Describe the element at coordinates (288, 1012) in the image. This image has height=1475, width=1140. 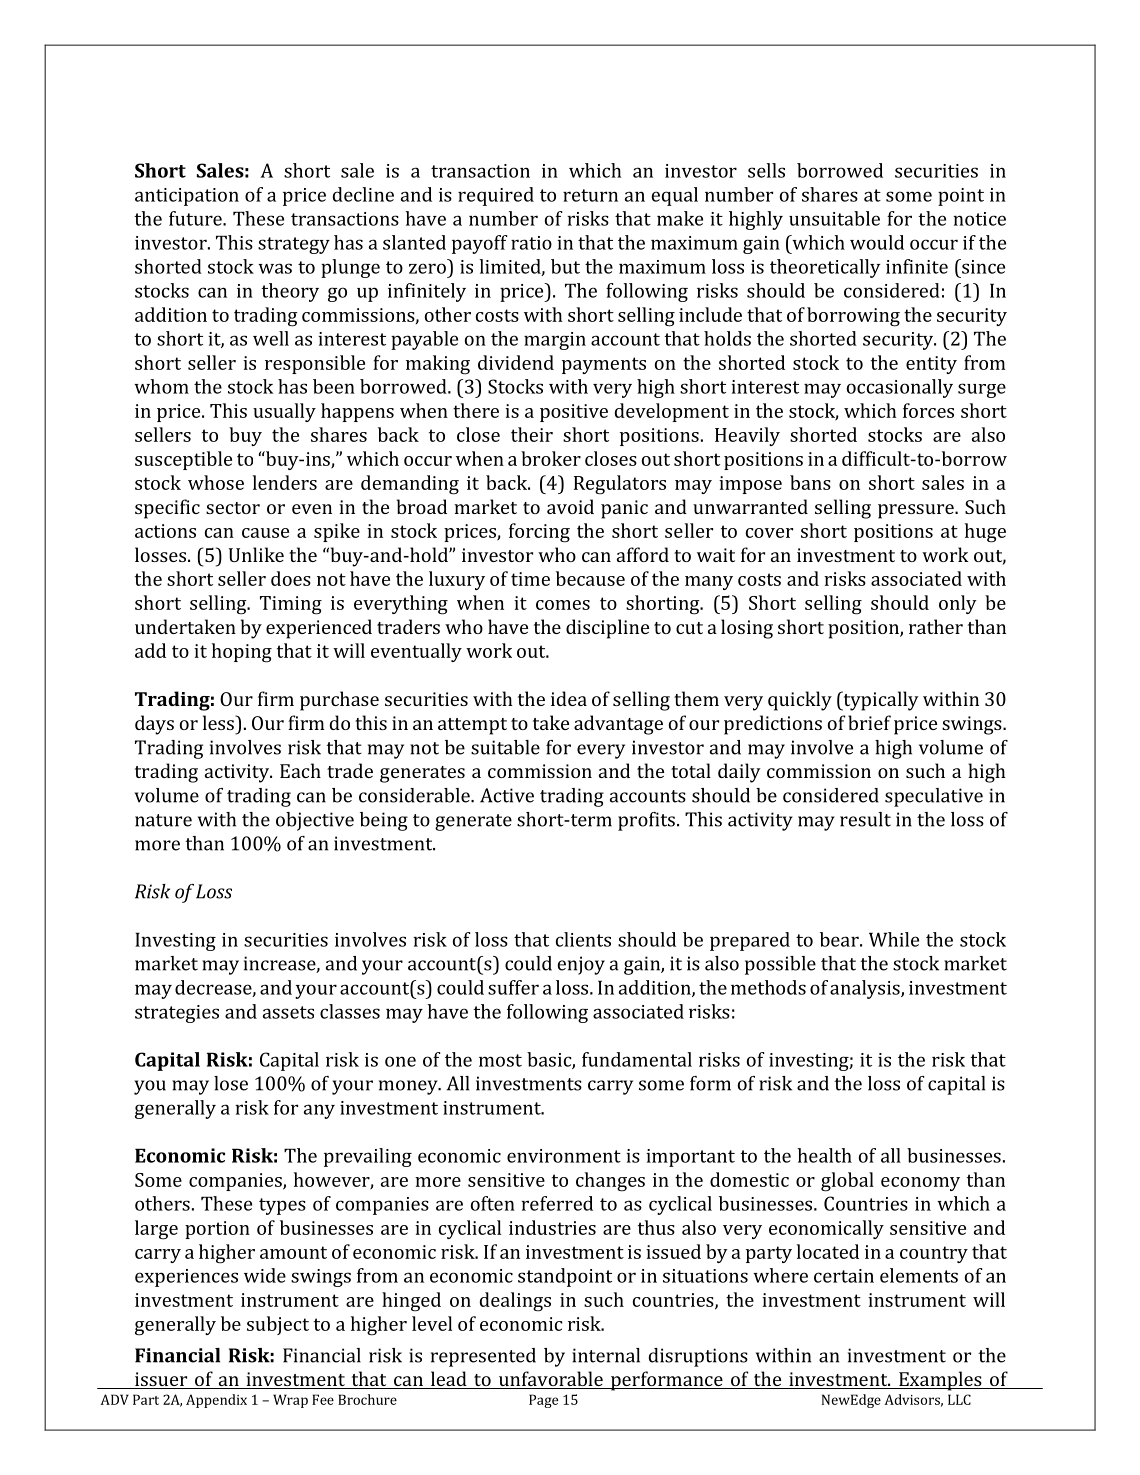
I see `assets` at that location.
